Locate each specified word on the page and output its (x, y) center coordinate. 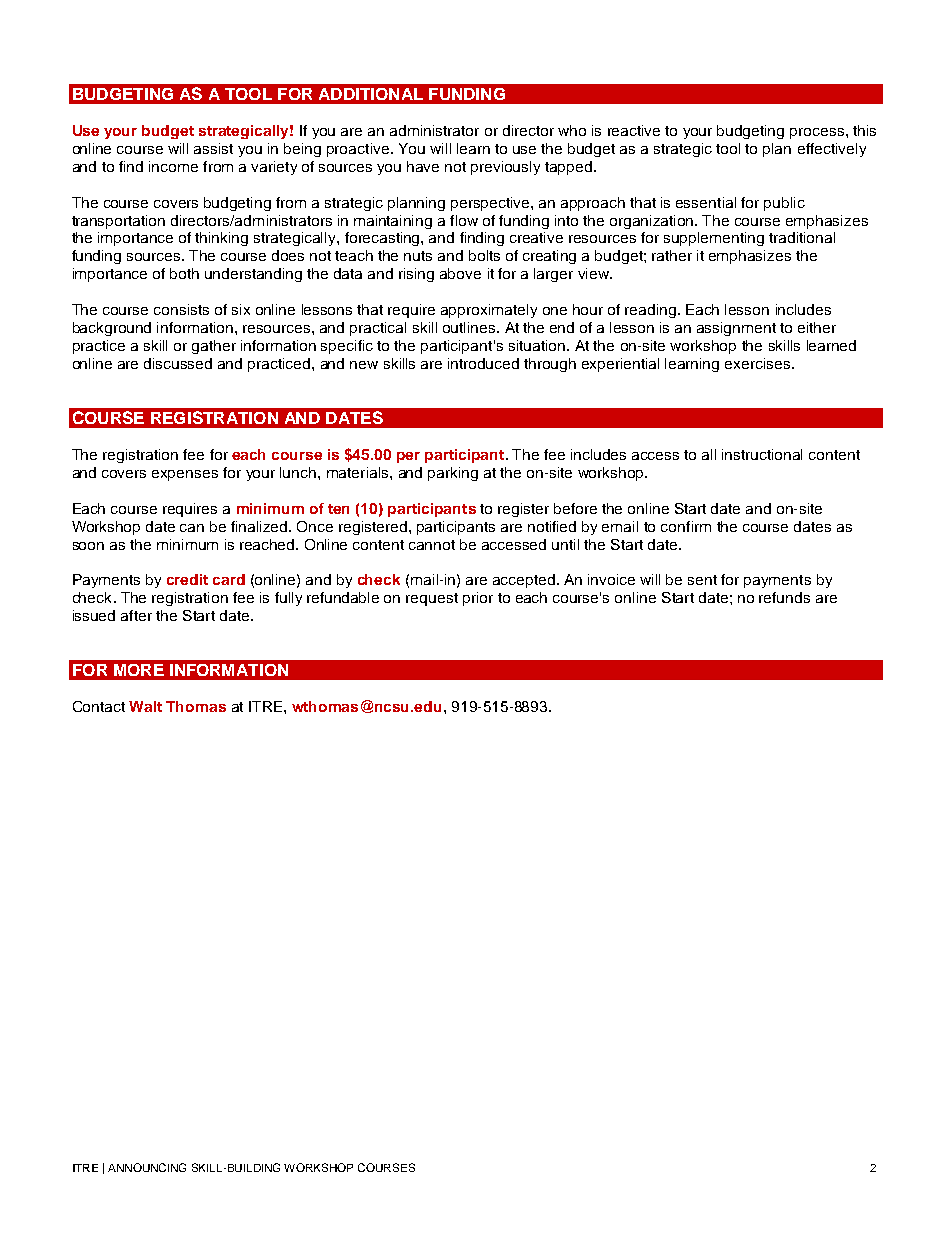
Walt (145, 706)
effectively (832, 150)
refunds (784, 597)
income (173, 166)
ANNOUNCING (147, 1167)
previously (505, 168)
